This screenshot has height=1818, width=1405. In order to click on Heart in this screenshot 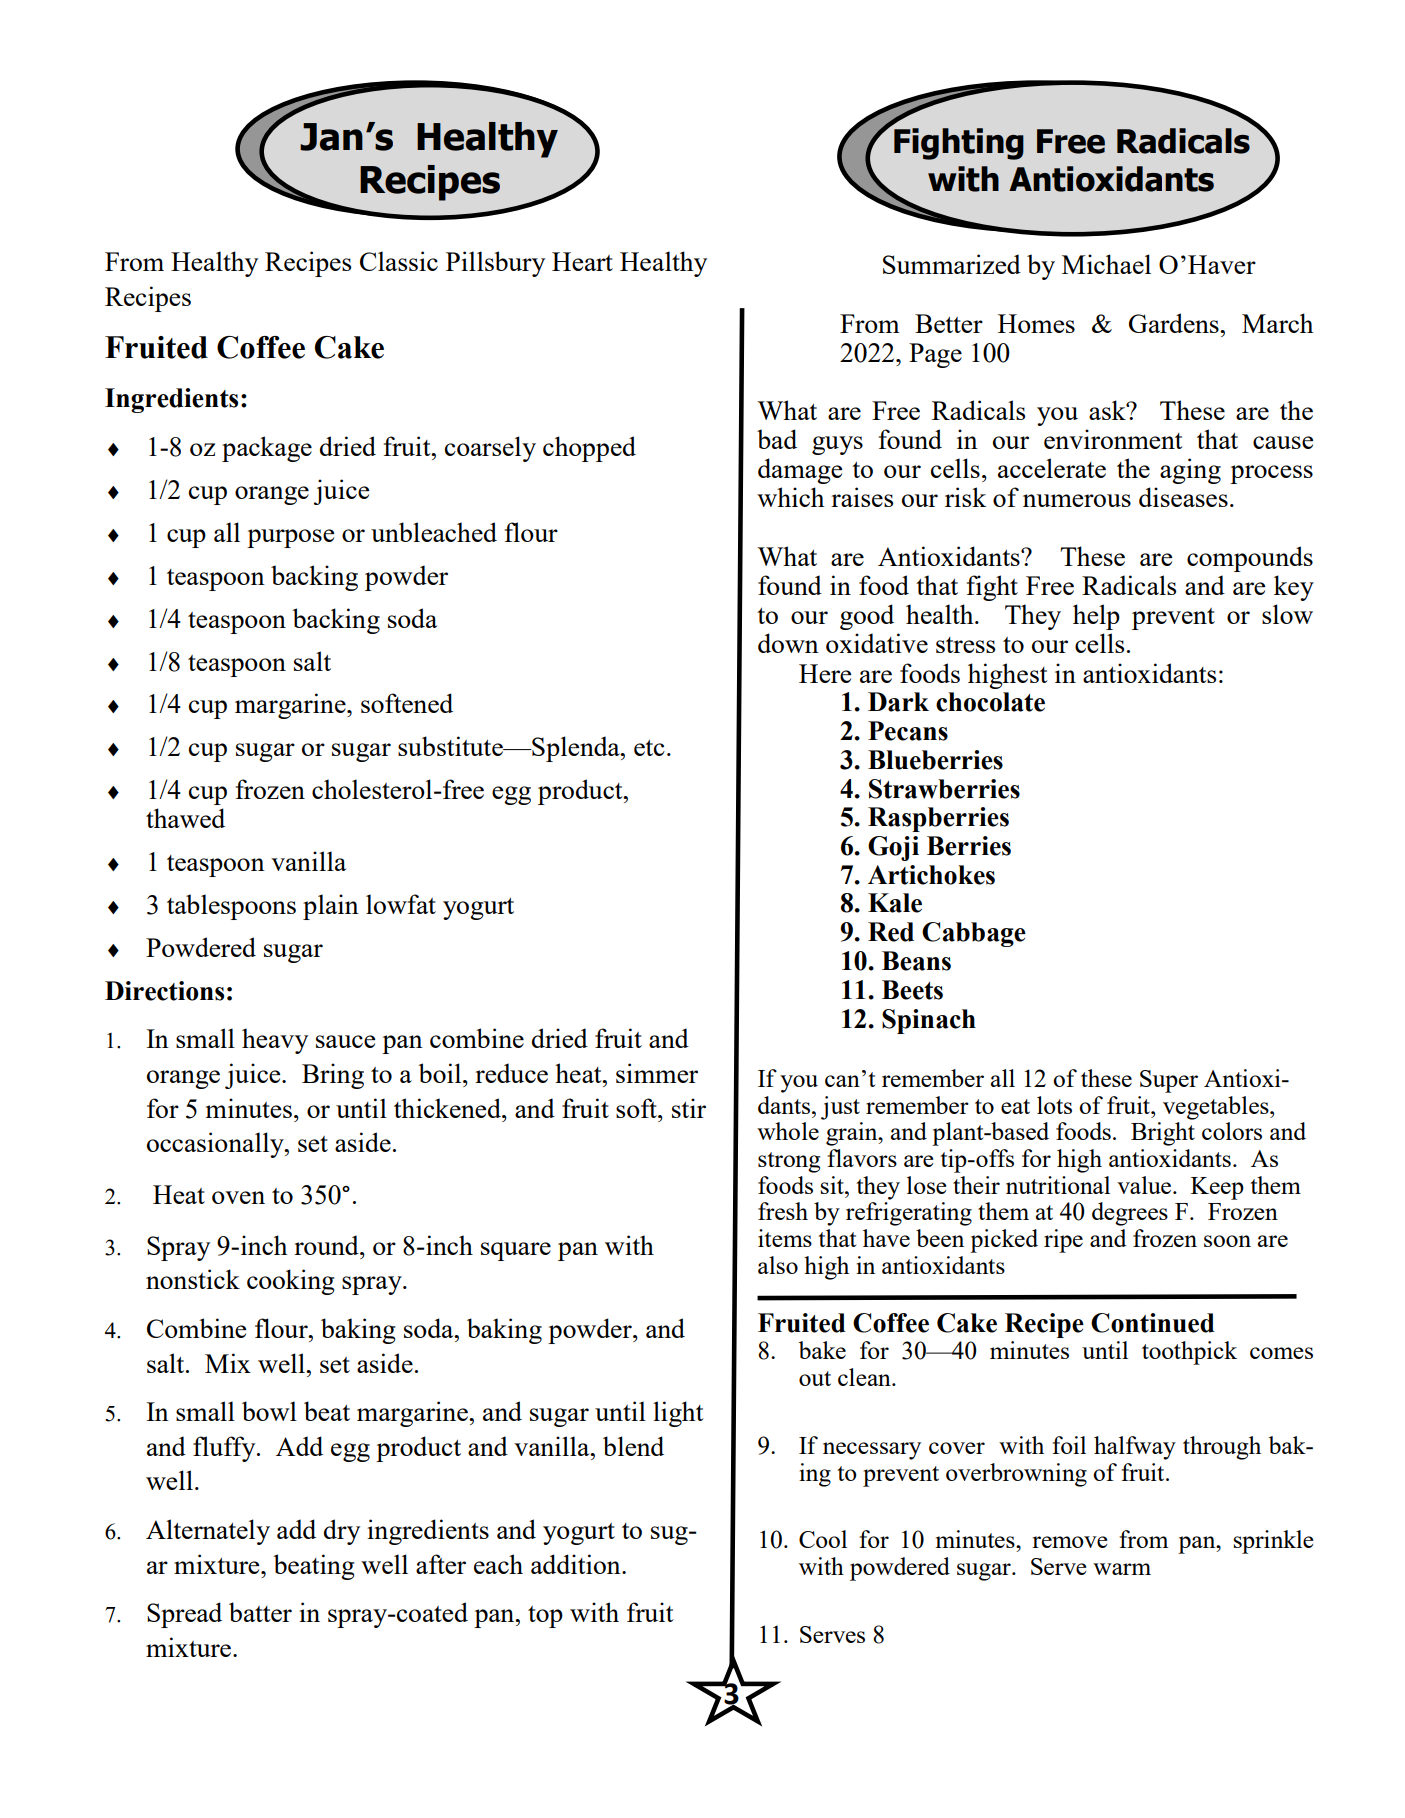, I will do `click(582, 261)`.
